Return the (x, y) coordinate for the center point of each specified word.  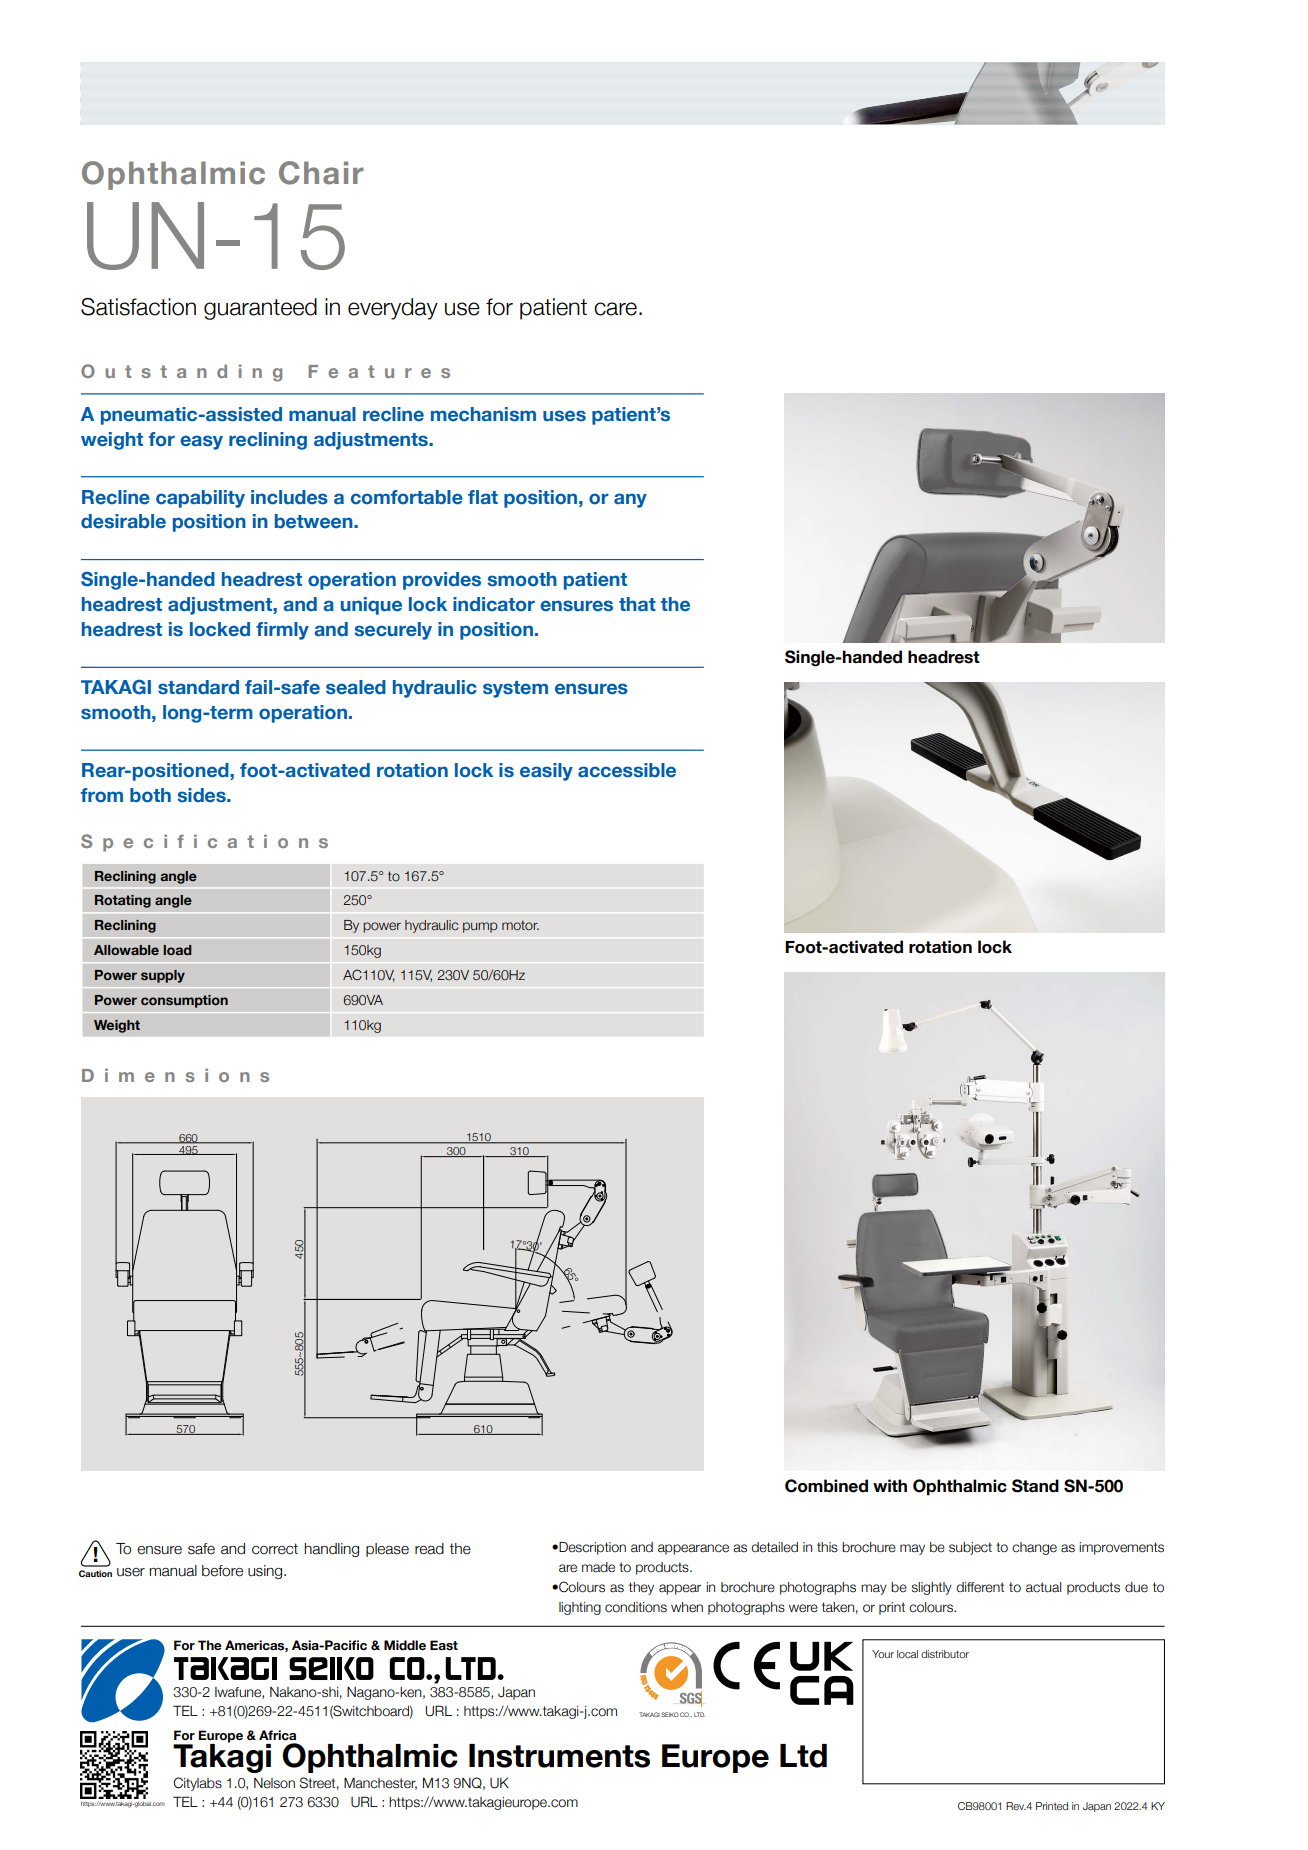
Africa (277, 1735)
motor (520, 925)
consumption (184, 1001)
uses (564, 416)
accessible (627, 770)
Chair (321, 173)
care (615, 309)
